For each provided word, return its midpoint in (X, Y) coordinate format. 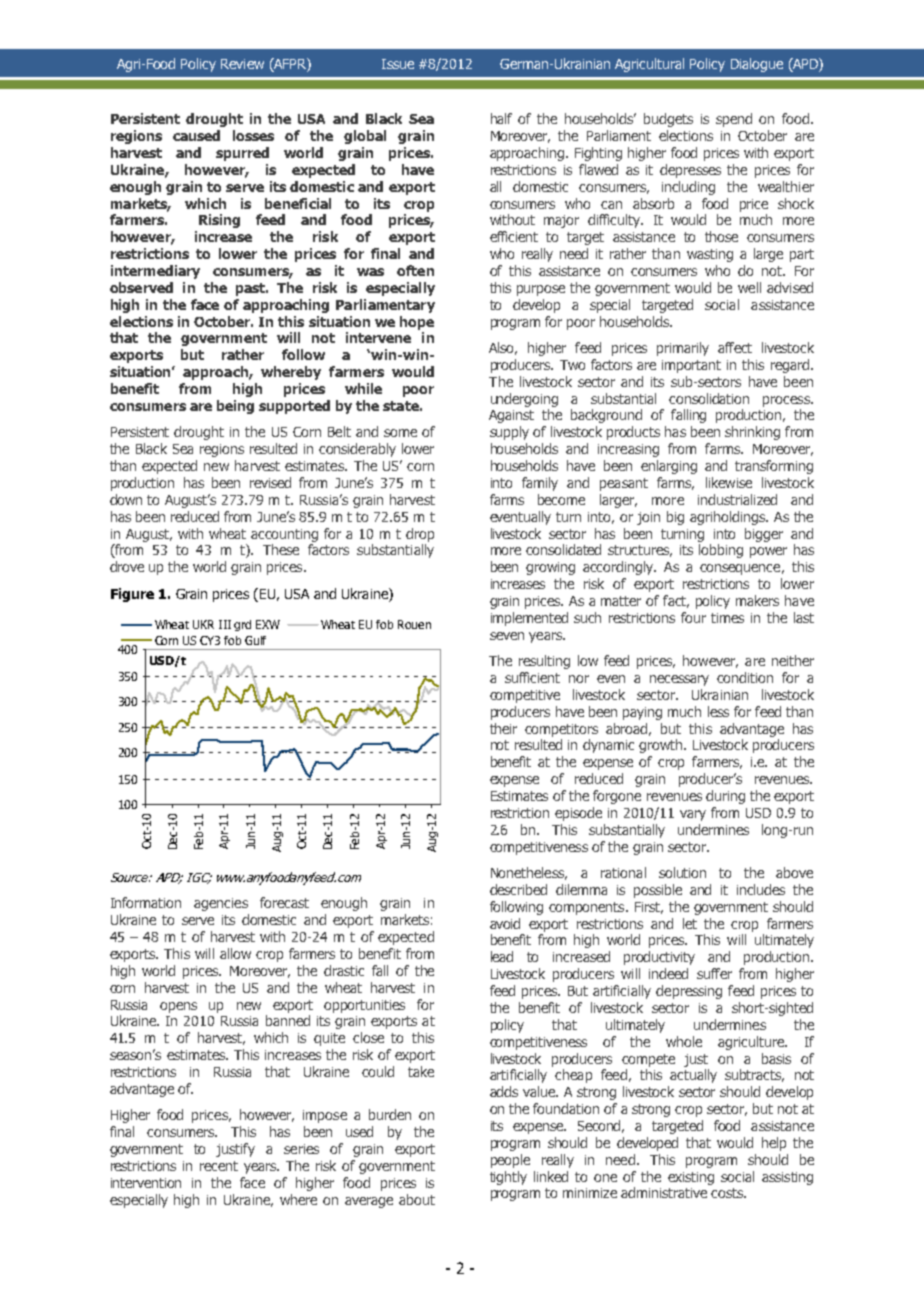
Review (242, 64)
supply (509, 433)
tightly (508, 1178)
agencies (221, 904)
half (501, 118)
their (503, 728)
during (725, 797)
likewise (729, 482)
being (235, 407)
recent (219, 1166)
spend (734, 120)
